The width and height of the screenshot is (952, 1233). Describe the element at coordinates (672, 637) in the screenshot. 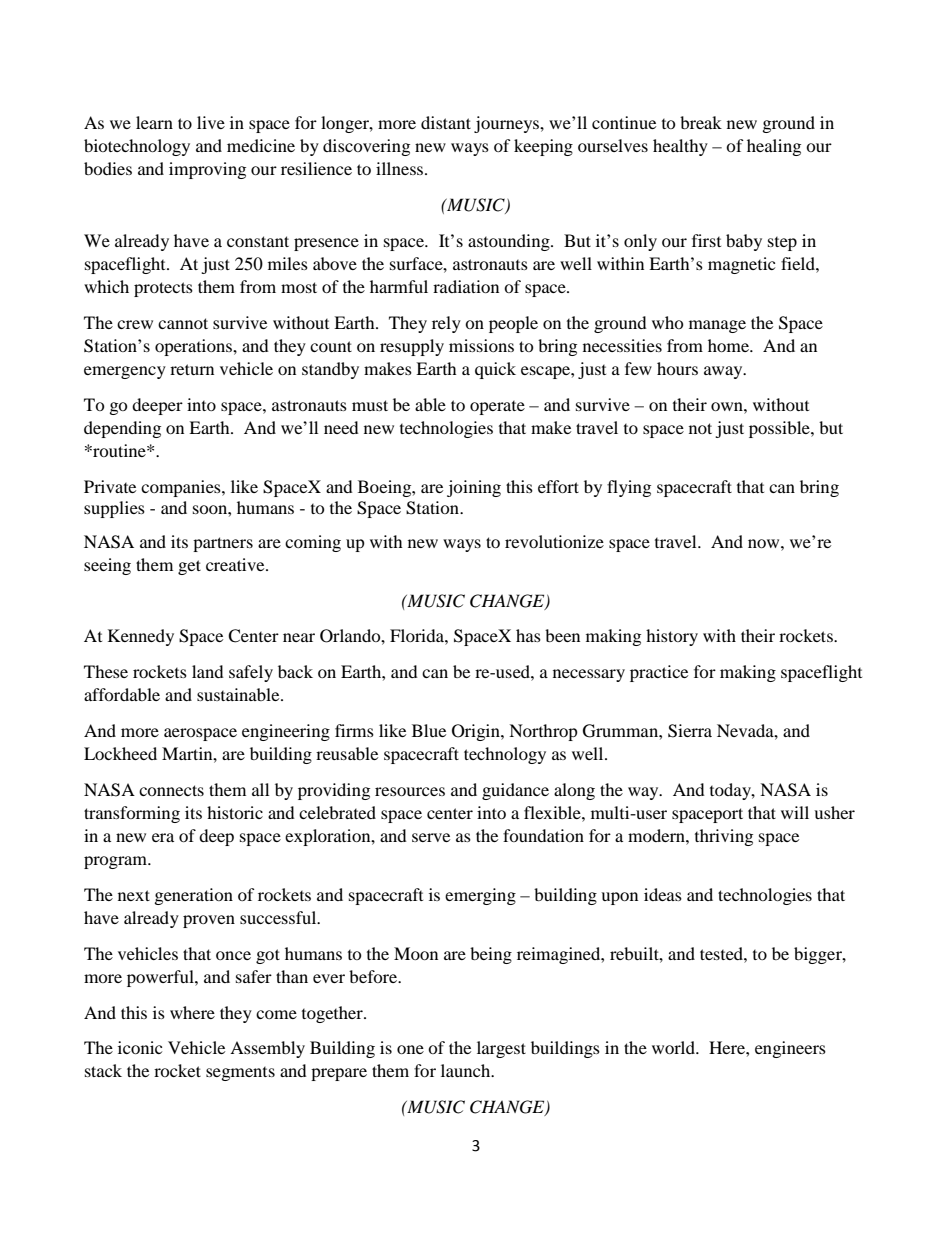

I see `history` at that location.
